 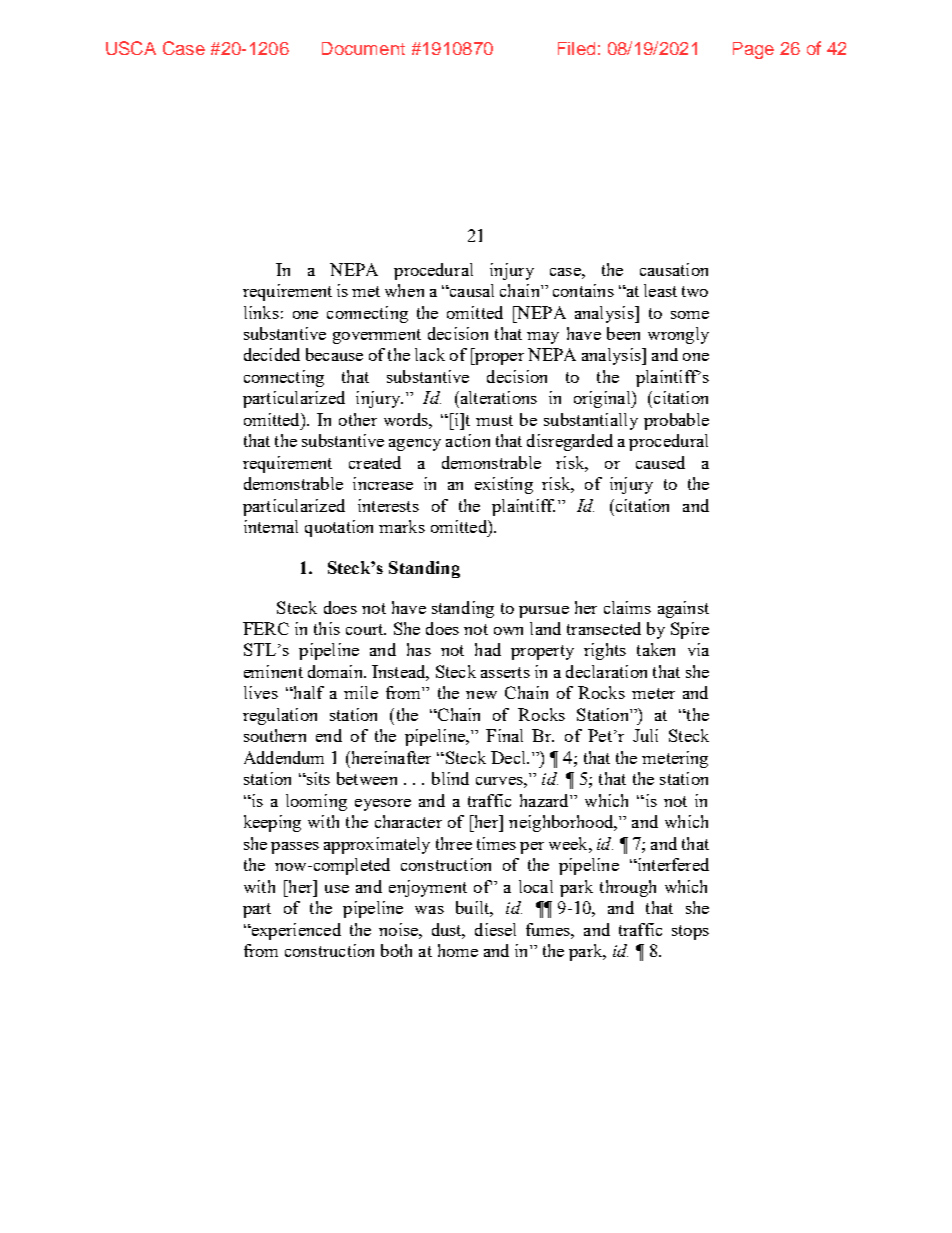 I want to click on Document, so click(x=363, y=48).
